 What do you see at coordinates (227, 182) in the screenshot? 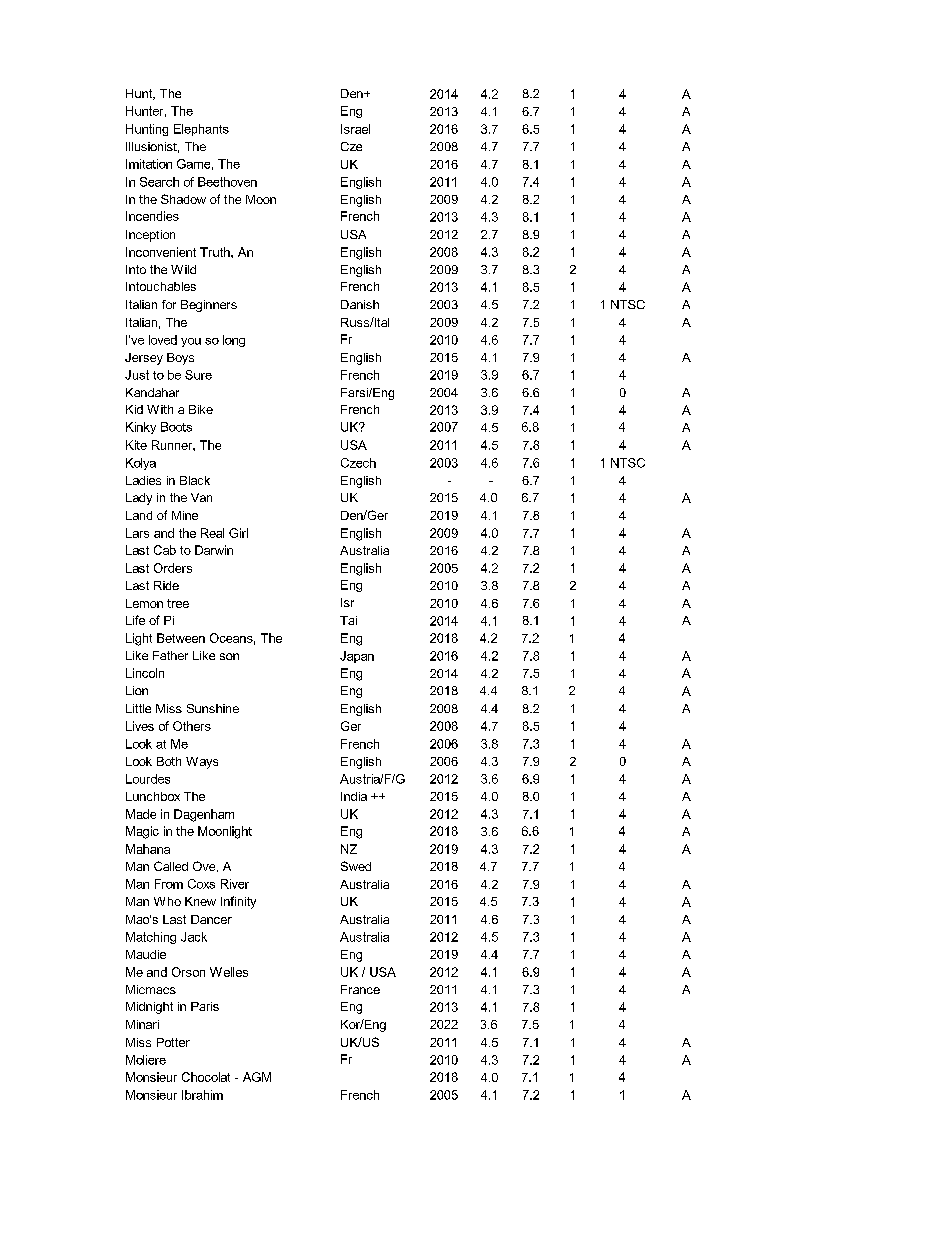
I see `Beethoven` at bounding box center [227, 182].
